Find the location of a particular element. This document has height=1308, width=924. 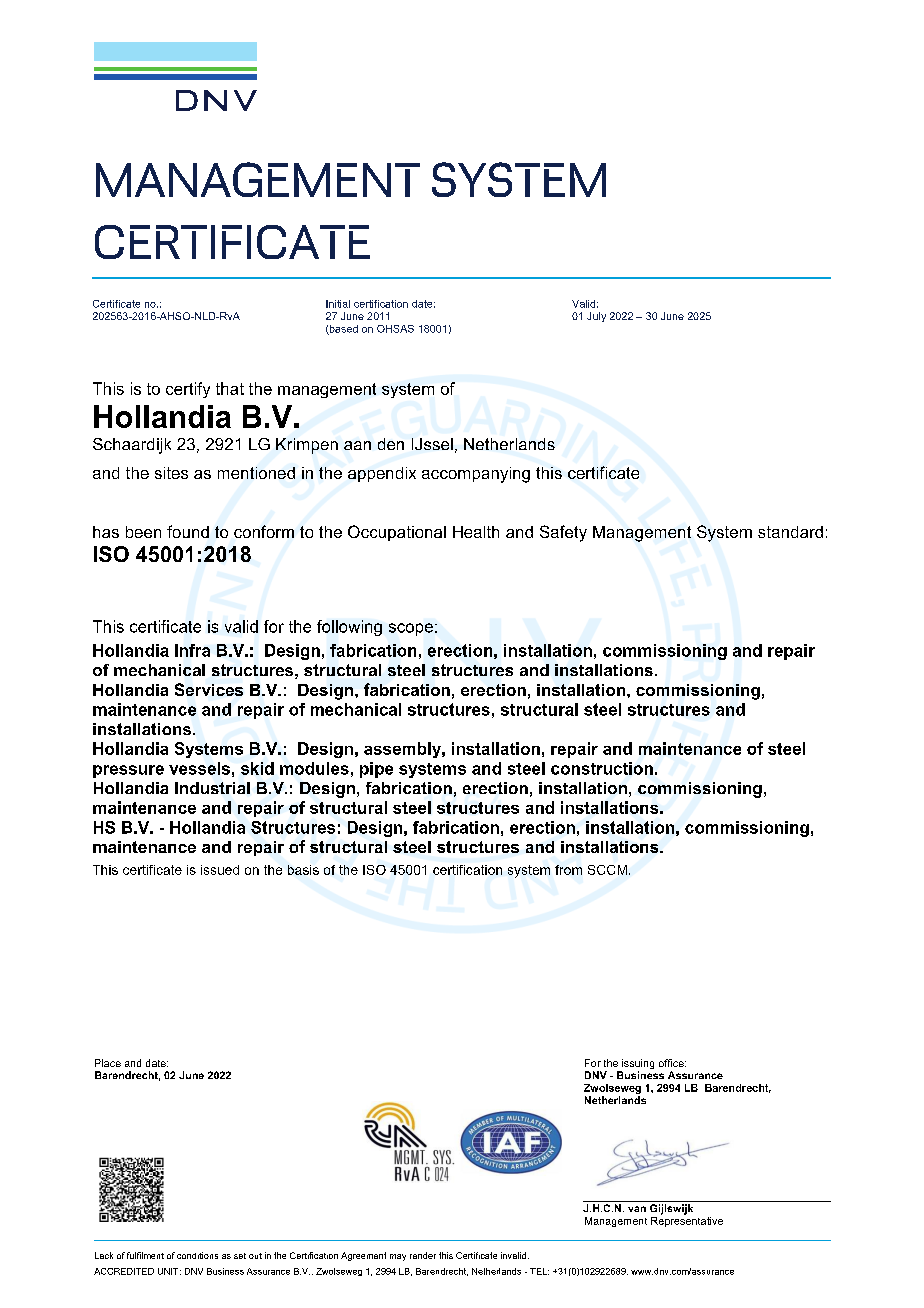

conditions is located at coordinates (197, 1255).
